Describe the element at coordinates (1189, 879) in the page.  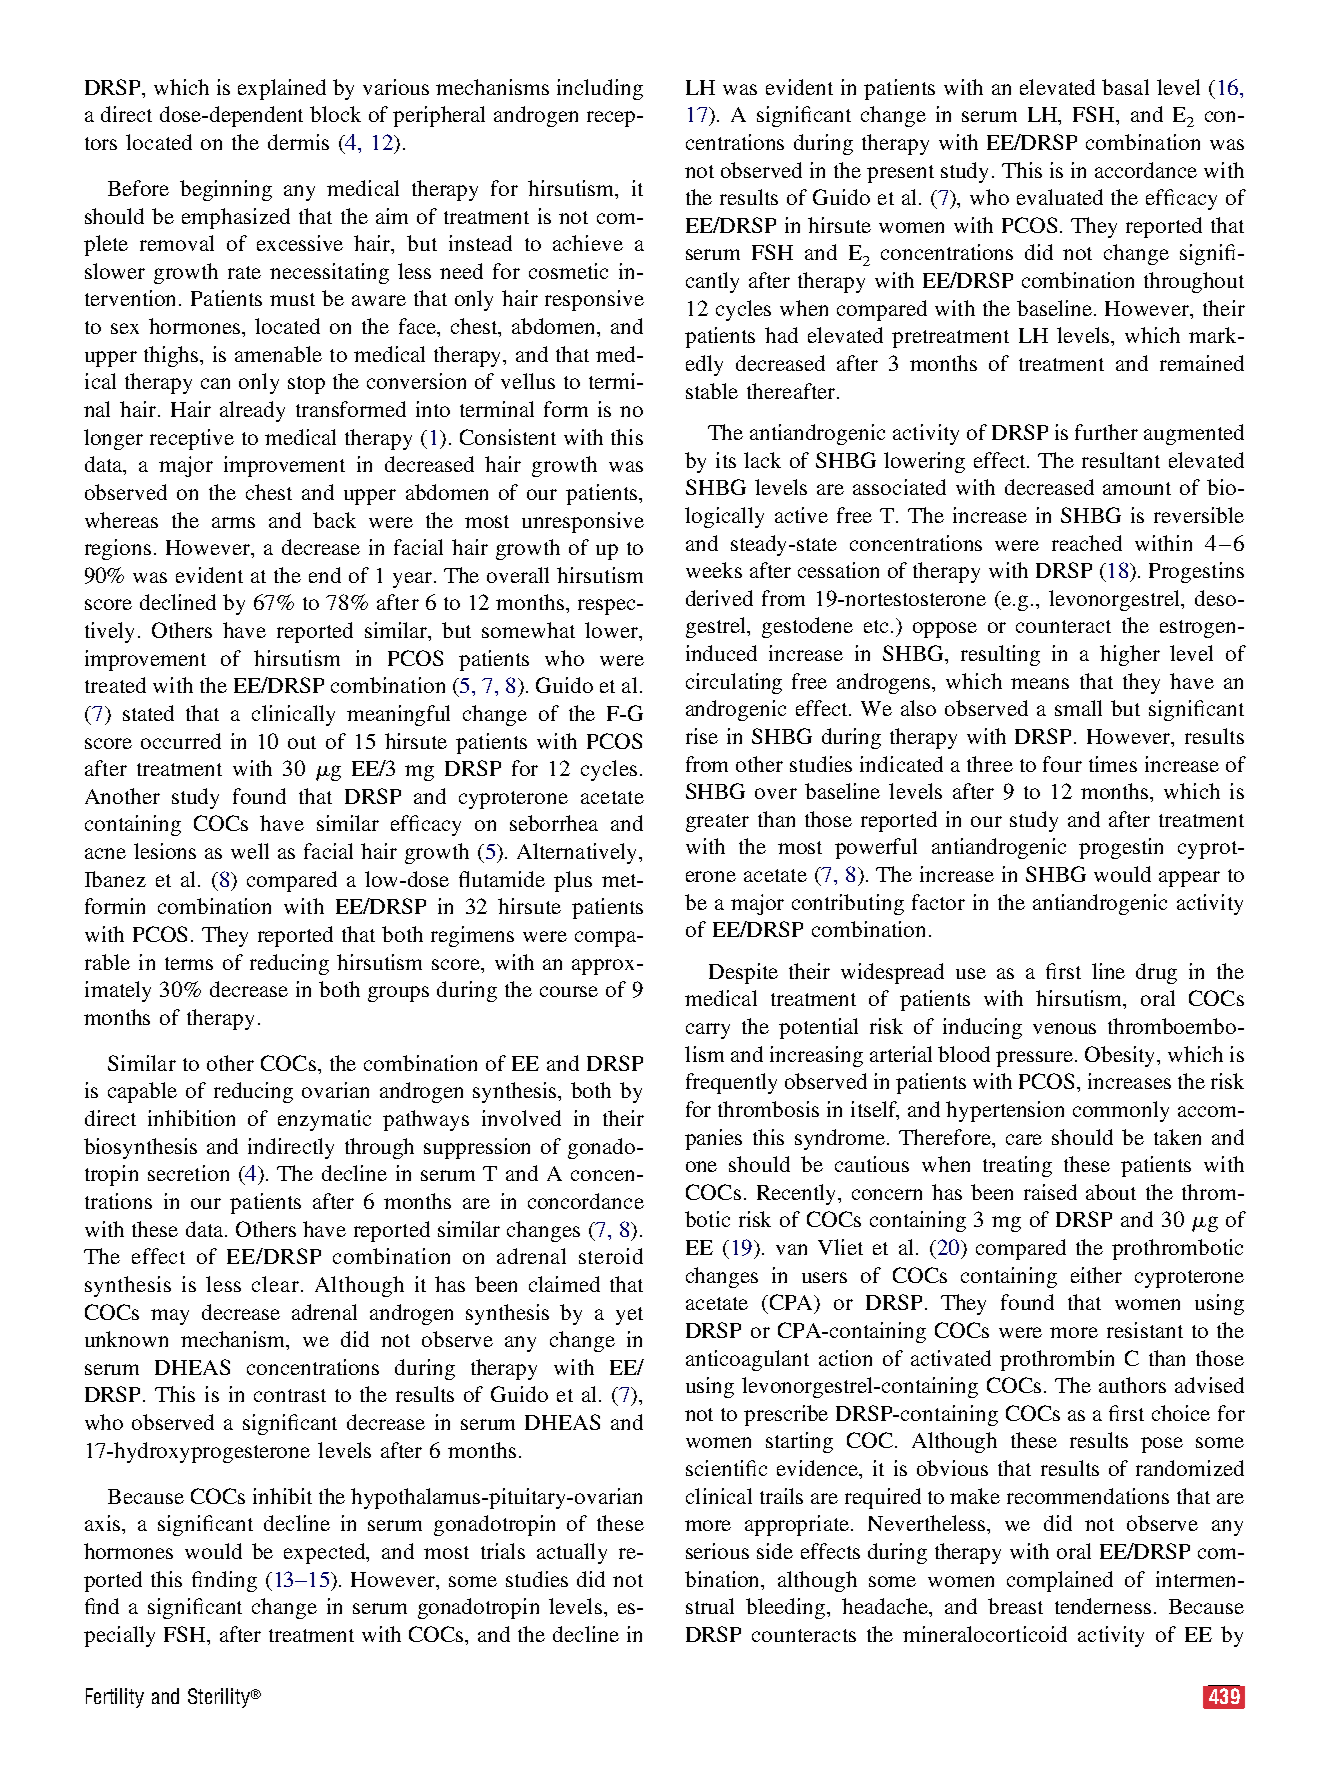
I see `appear` at that location.
